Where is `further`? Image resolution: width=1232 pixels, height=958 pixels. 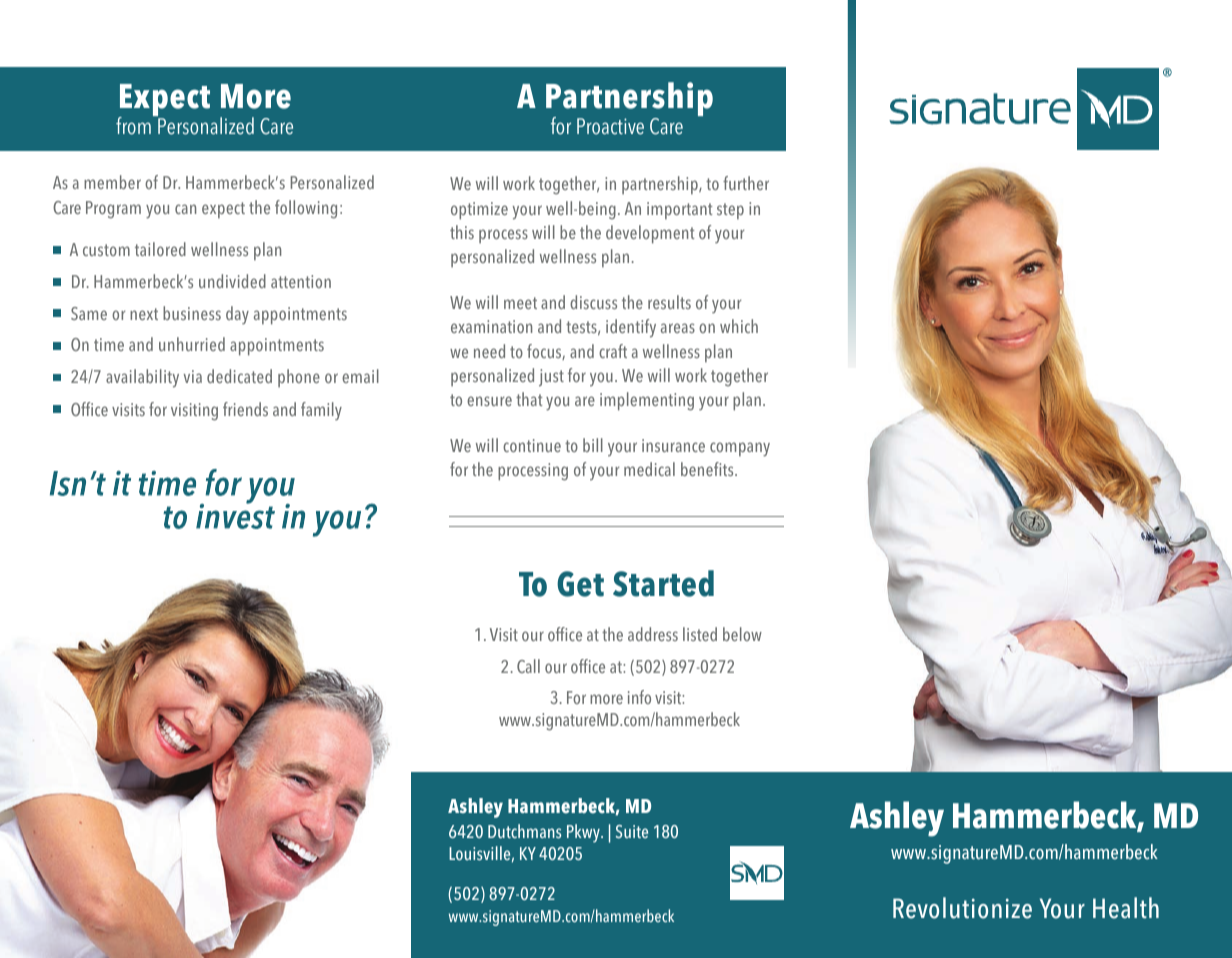
further is located at coordinates (746, 183).
